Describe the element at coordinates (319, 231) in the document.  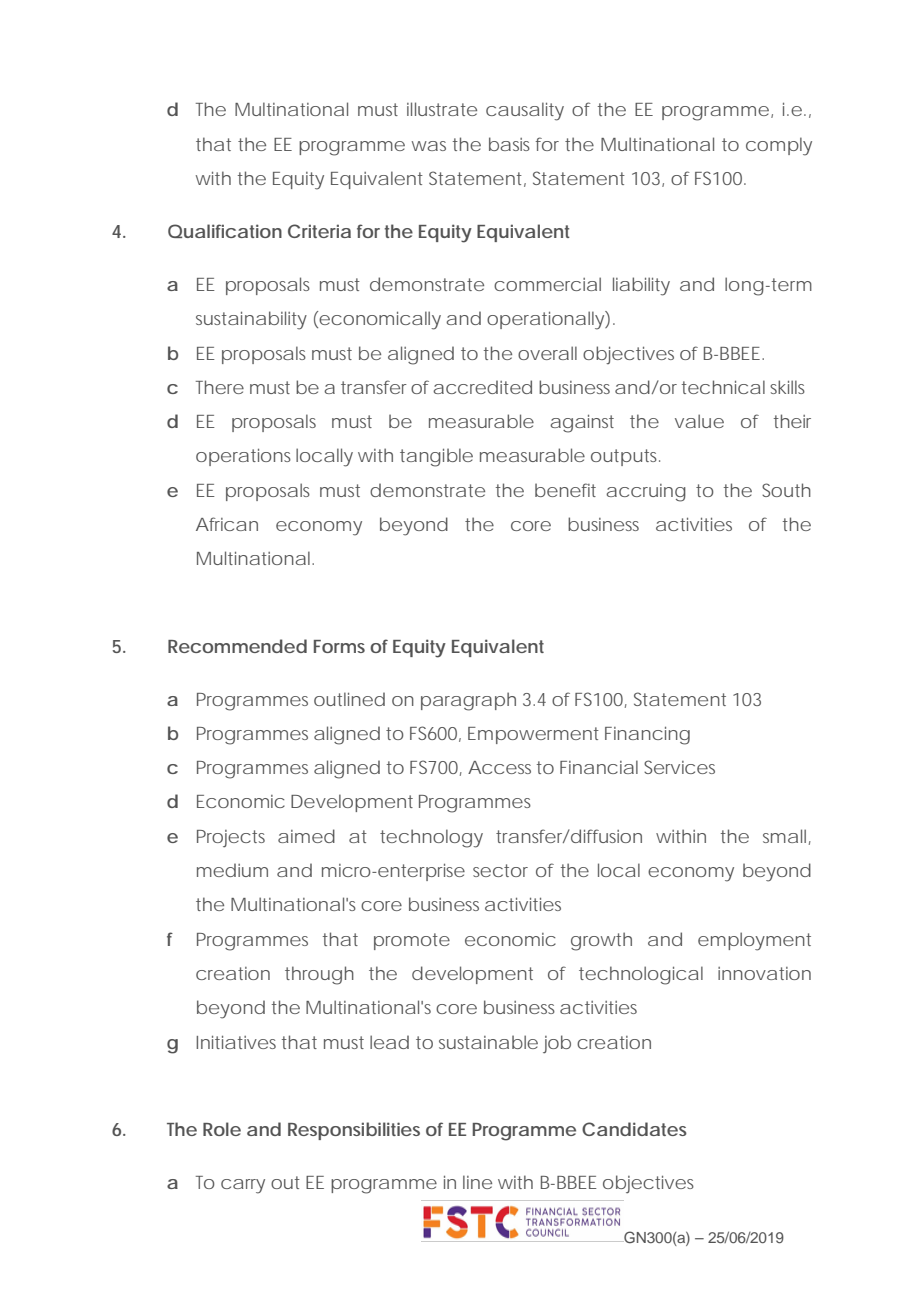
I see `Criteria` at that location.
